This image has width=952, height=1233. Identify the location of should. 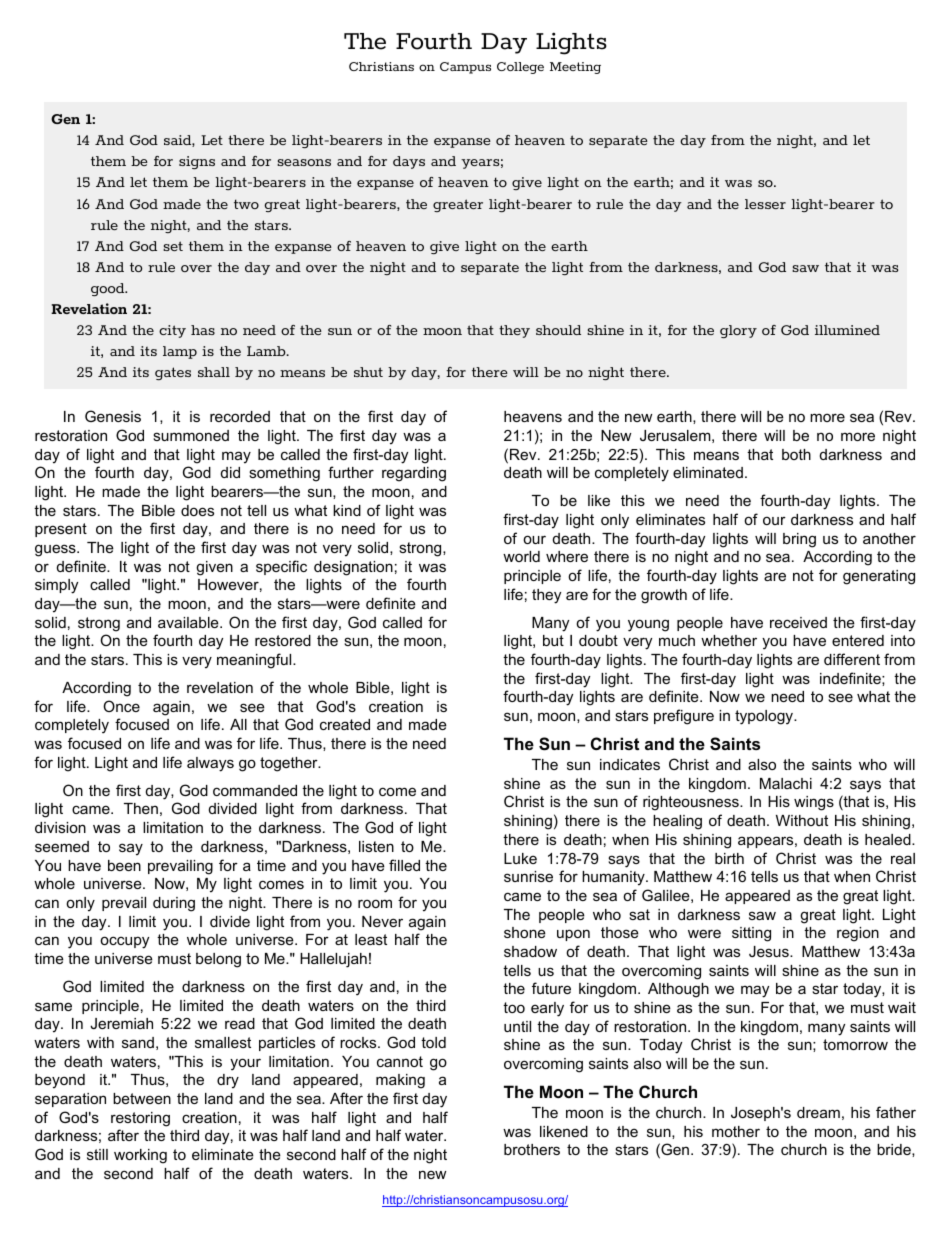
(558, 330).
